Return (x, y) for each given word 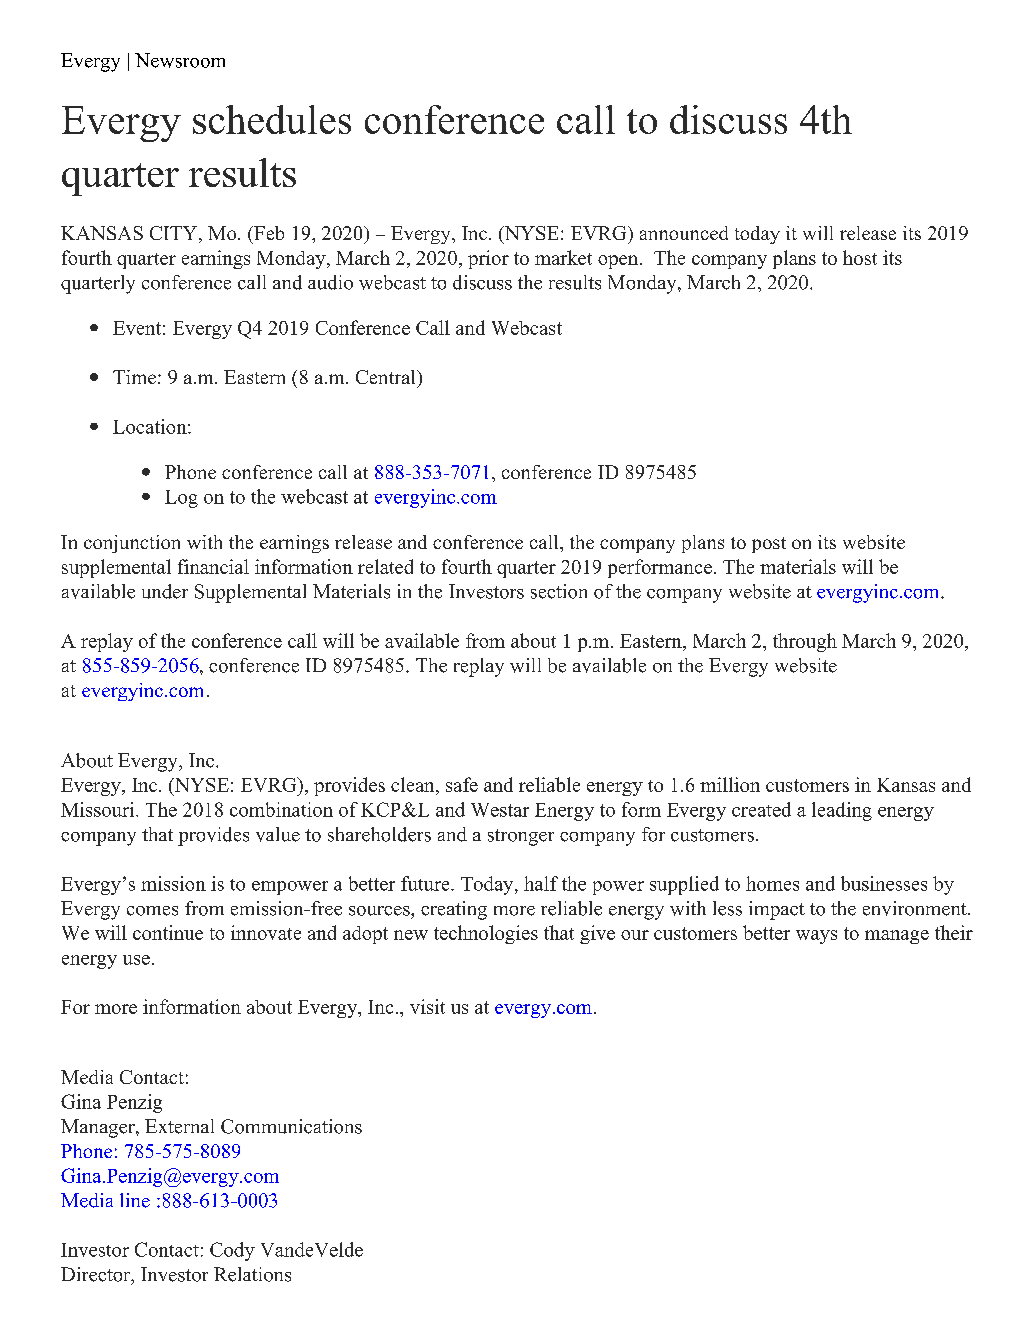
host (860, 257)
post (769, 545)
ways (816, 937)
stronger (521, 837)
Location (151, 426)
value (278, 834)
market (563, 257)
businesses (884, 883)
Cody (232, 1251)
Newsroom (180, 60)
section (559, 591)
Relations (252, 1274)
